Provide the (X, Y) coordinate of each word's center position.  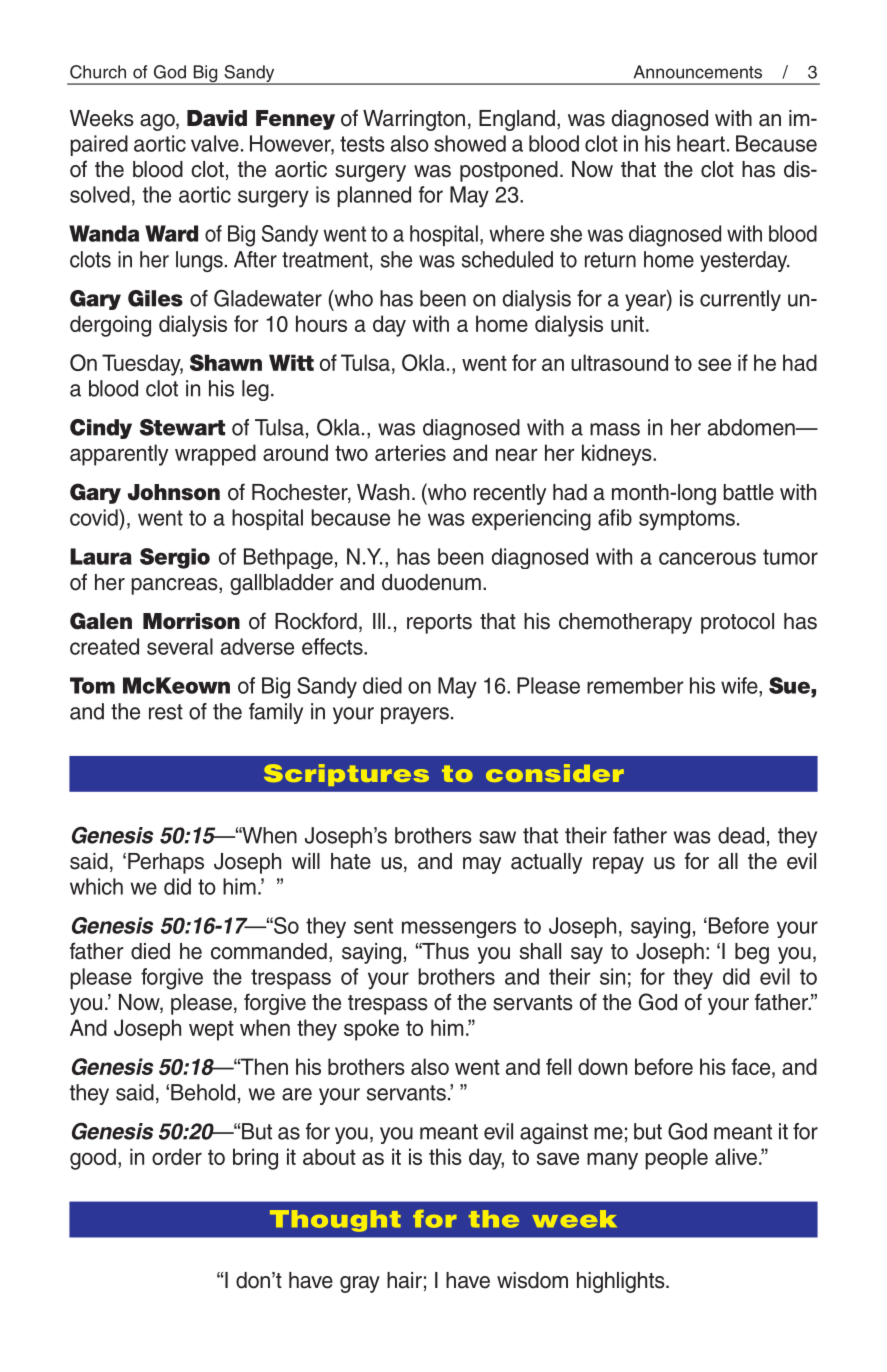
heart (701, 143)
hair (404, 1280)
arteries (410, 452)
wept (211, 1030)
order (177, 1156)
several (180, 646)
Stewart (182, 427)
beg (752, 953)
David (217, 118)
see (714, 364)
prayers (415, 715)
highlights (622, 1282)
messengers (459, 929)
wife (740, 685)
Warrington (414, 120)
